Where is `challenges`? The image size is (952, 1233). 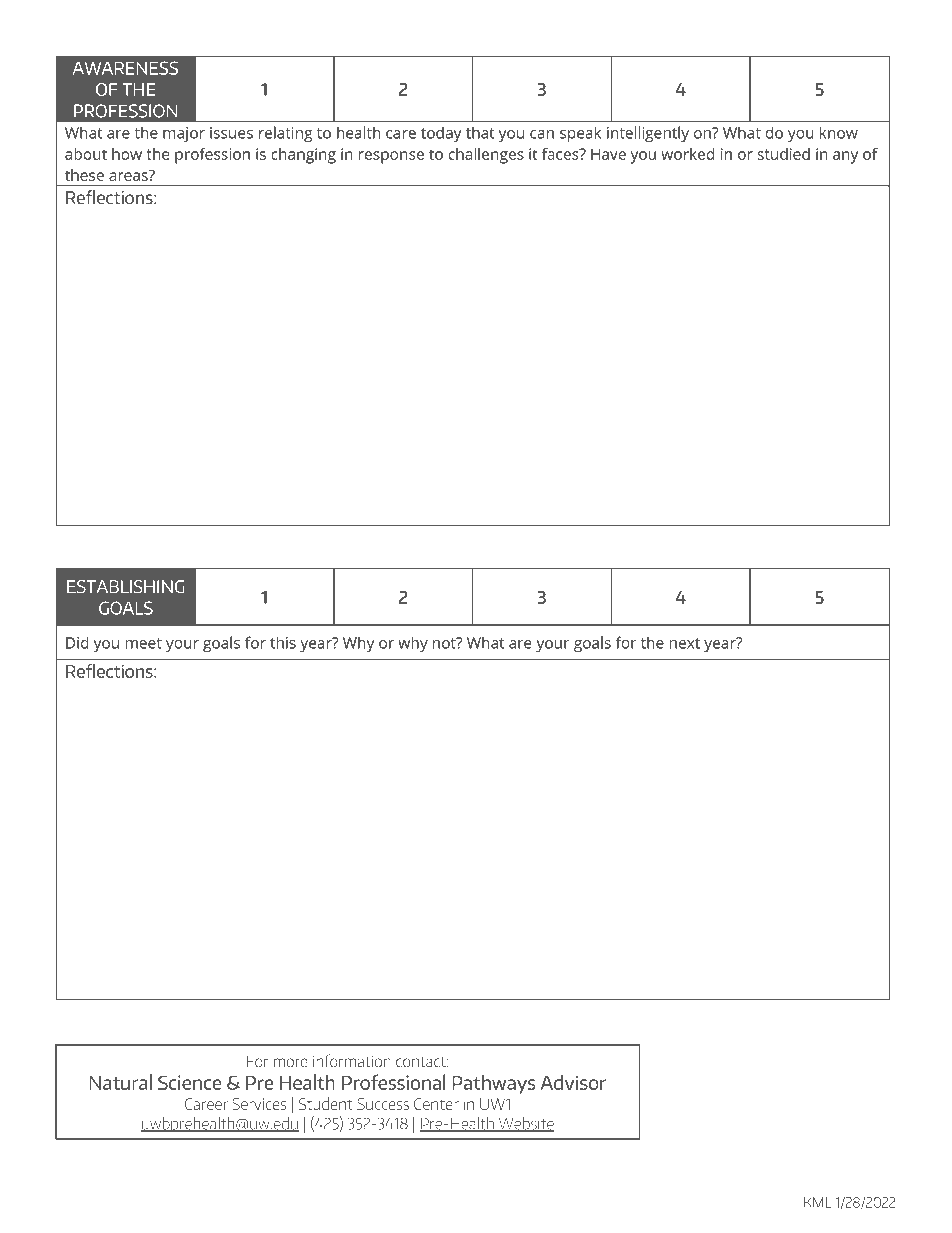 challenges is located at coordinates (486, 155).
